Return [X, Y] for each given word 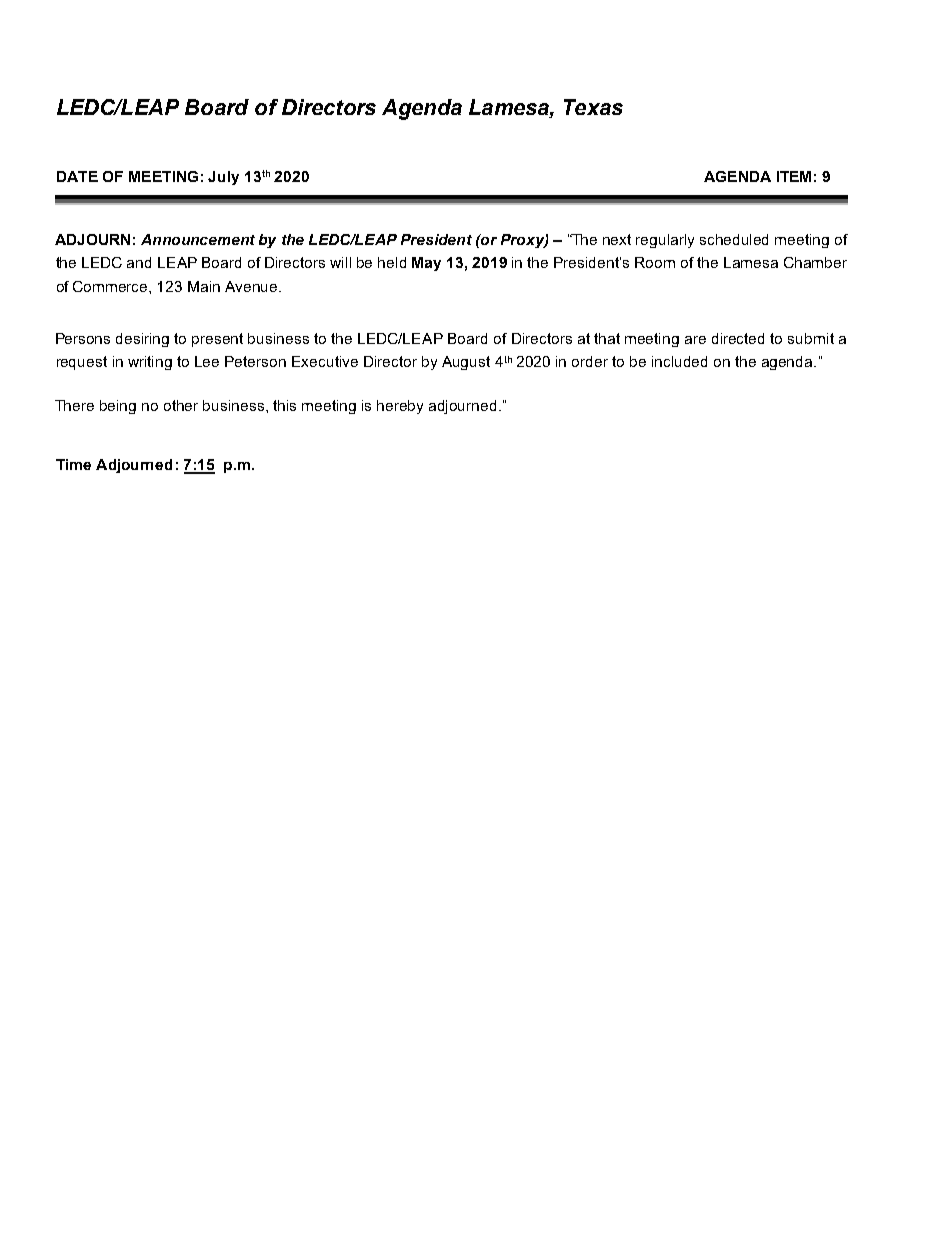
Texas [593, 107]
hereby [400, 407]
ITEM [794, 176]
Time [73, 464]
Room [655, 262]
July [223, 178]
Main [204, 286]
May [426, 264]
